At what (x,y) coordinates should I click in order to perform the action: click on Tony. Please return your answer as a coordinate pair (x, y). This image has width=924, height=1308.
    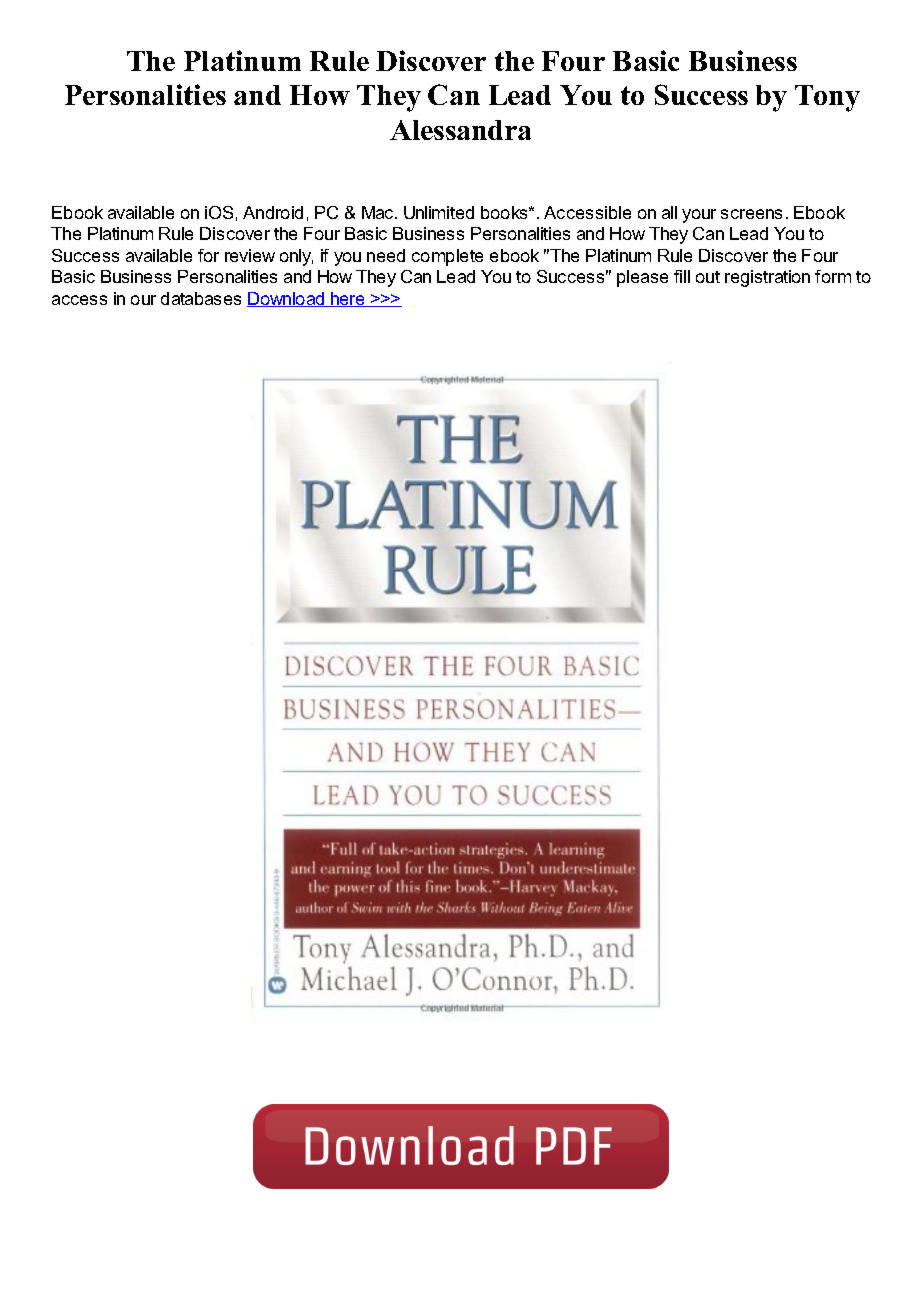
    Looking at the image, I should click on (827, 98).
